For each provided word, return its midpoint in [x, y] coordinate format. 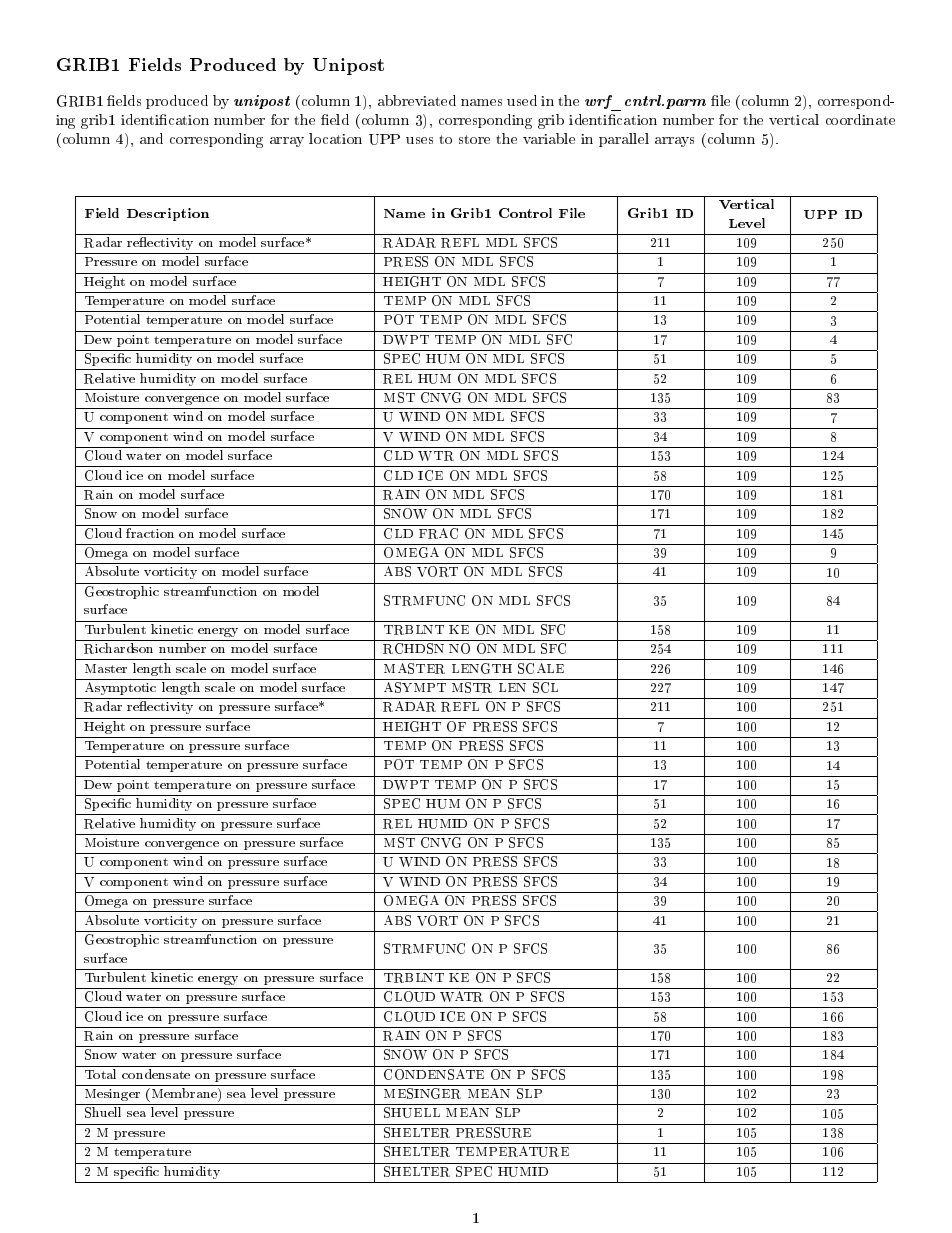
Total [100, 1074]
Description [168, 214]
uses [419, 140]
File [572, 213]
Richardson [118, 648]
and [151, 138]
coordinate [860, 119]
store [474, 139]
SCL [545, 687]
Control [525, 213]
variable [549, 138]
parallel [624, 140]
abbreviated [417, 100]
